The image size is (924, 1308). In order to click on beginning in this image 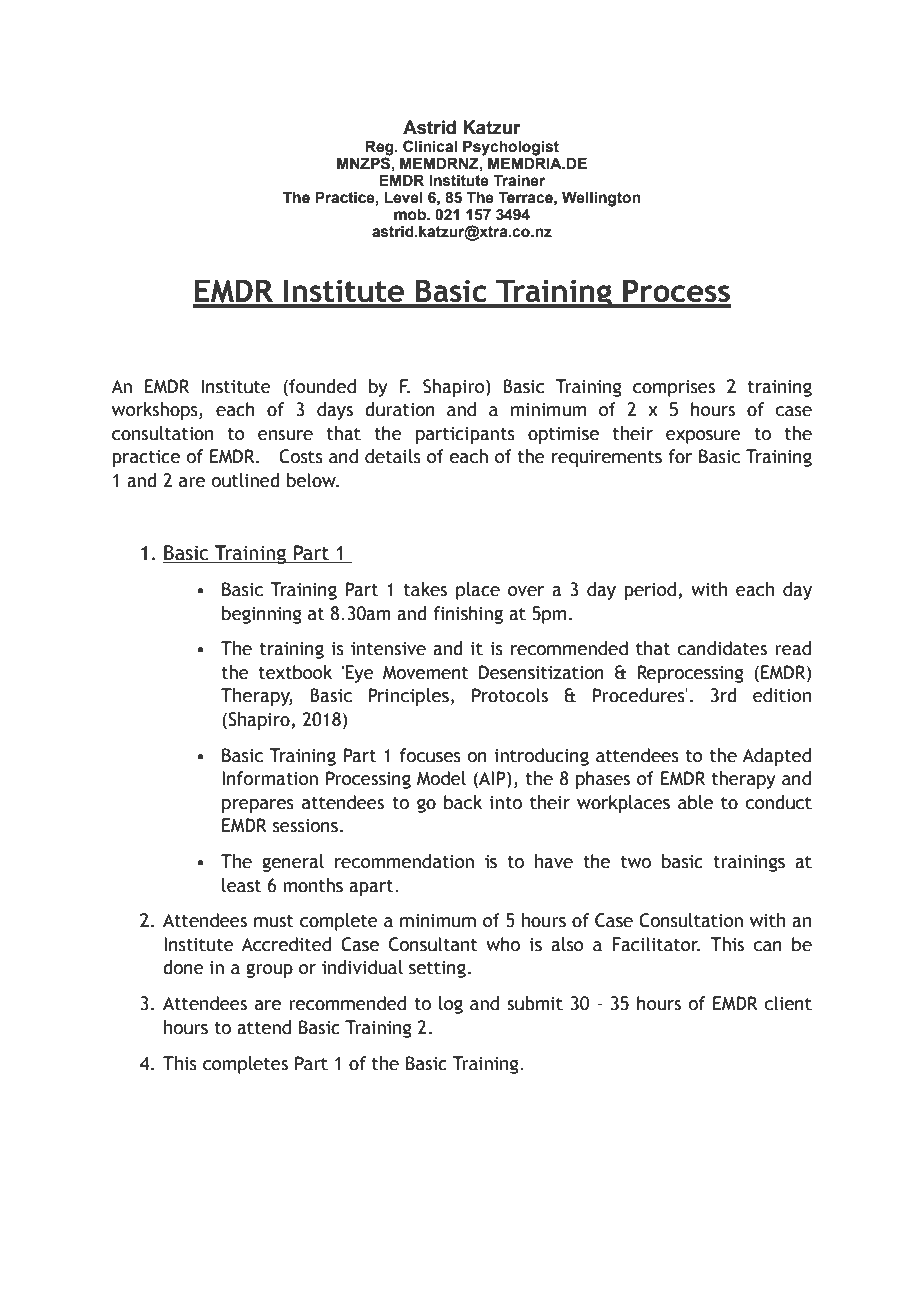, I will do `click(262, 615)`.
